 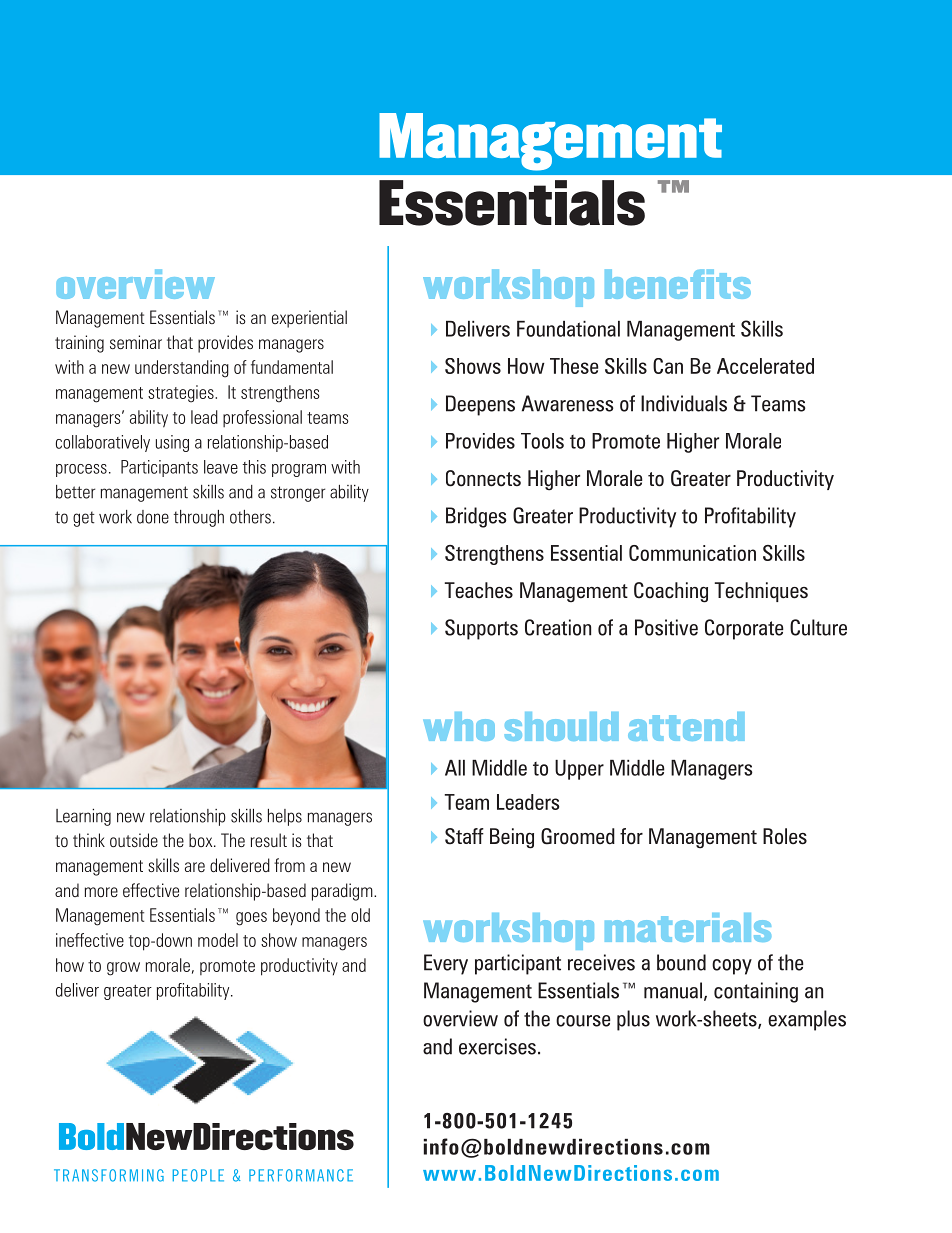 What do you see at coordinates (497, 1046) in the screenshot?
I see `exercises` at bounding box center [497, 1046].
